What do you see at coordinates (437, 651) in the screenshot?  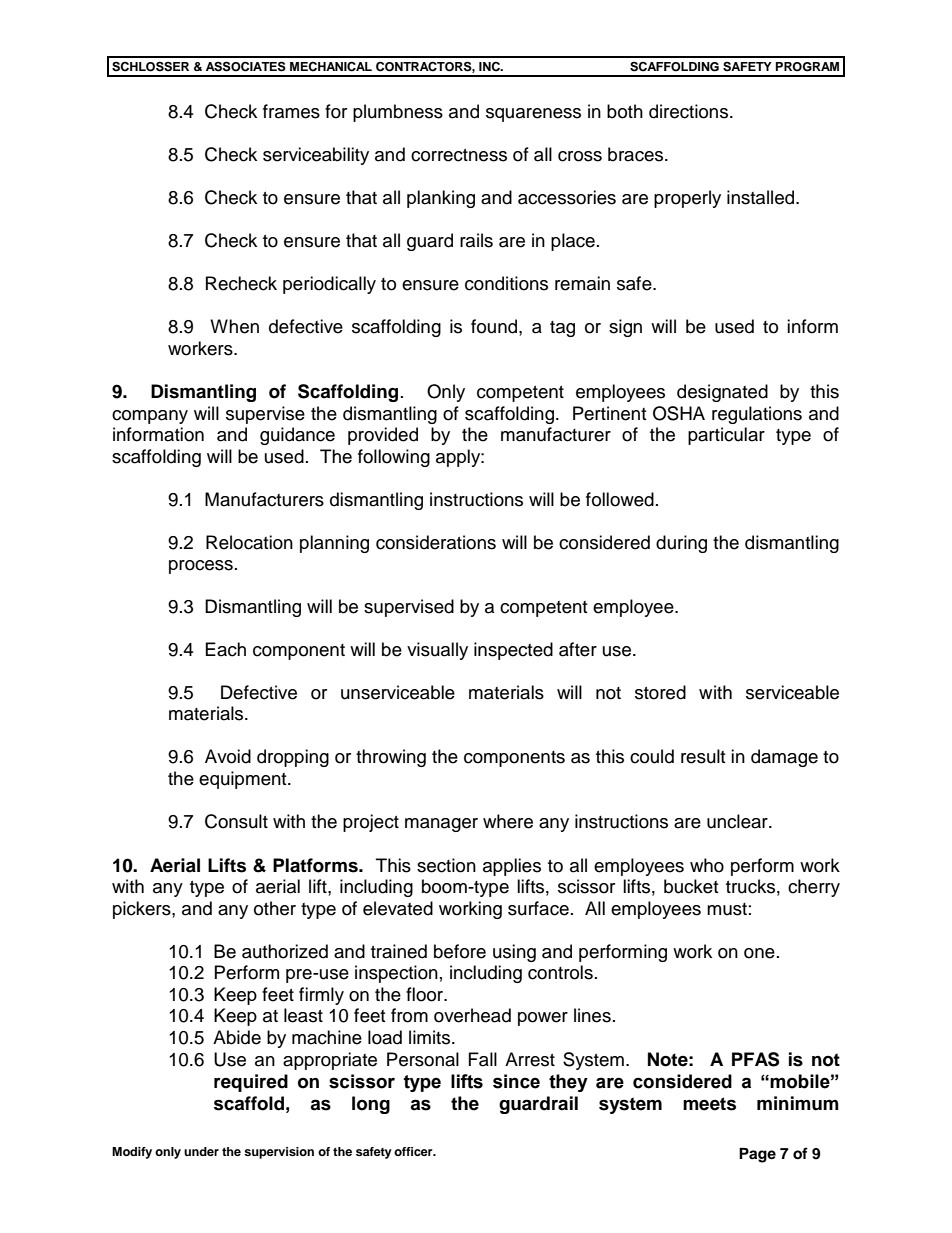 I see `visually` at bounding box center [437, 651].
